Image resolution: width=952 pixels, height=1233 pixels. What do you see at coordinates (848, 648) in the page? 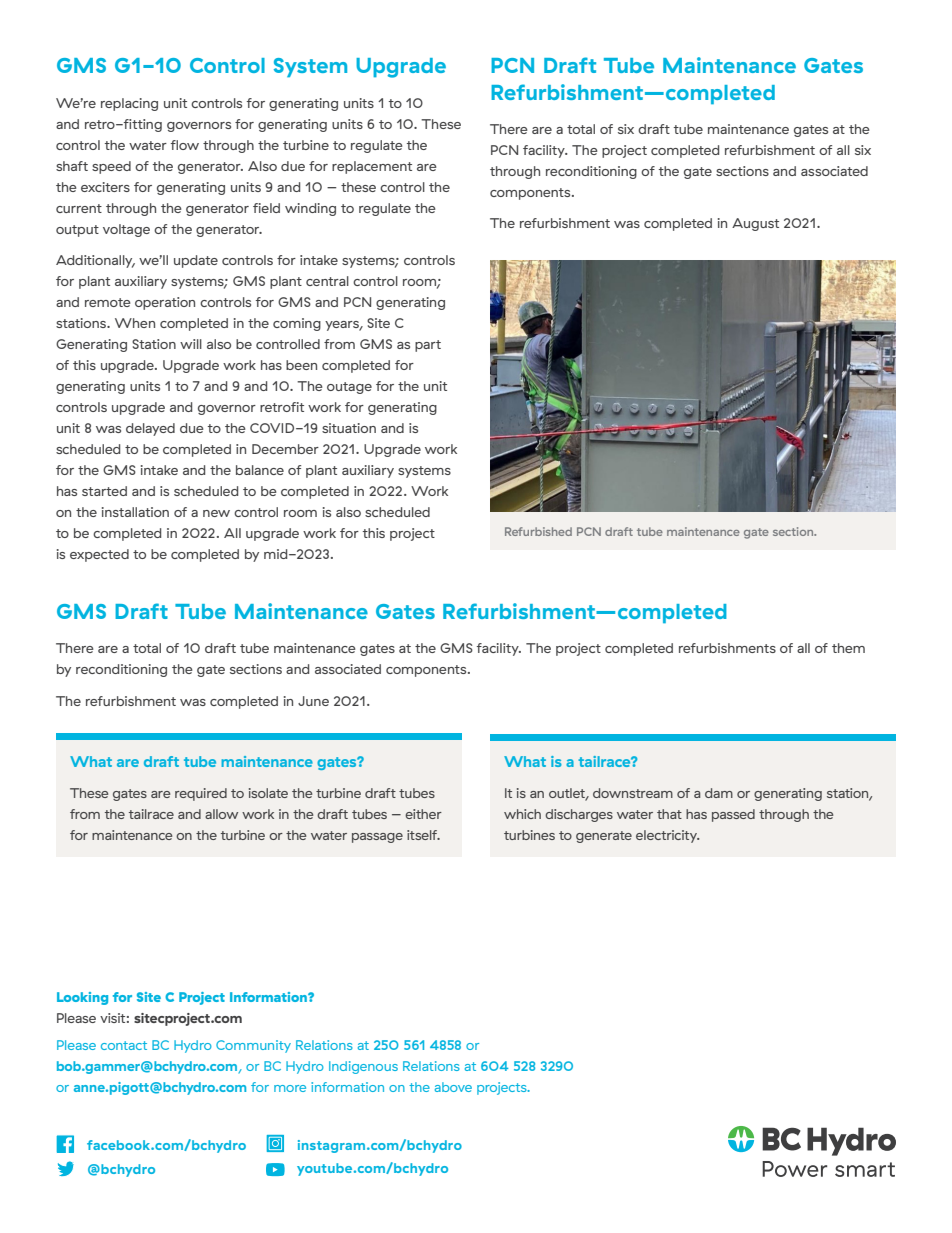
I see `them` at bounding box center [848, 648].
